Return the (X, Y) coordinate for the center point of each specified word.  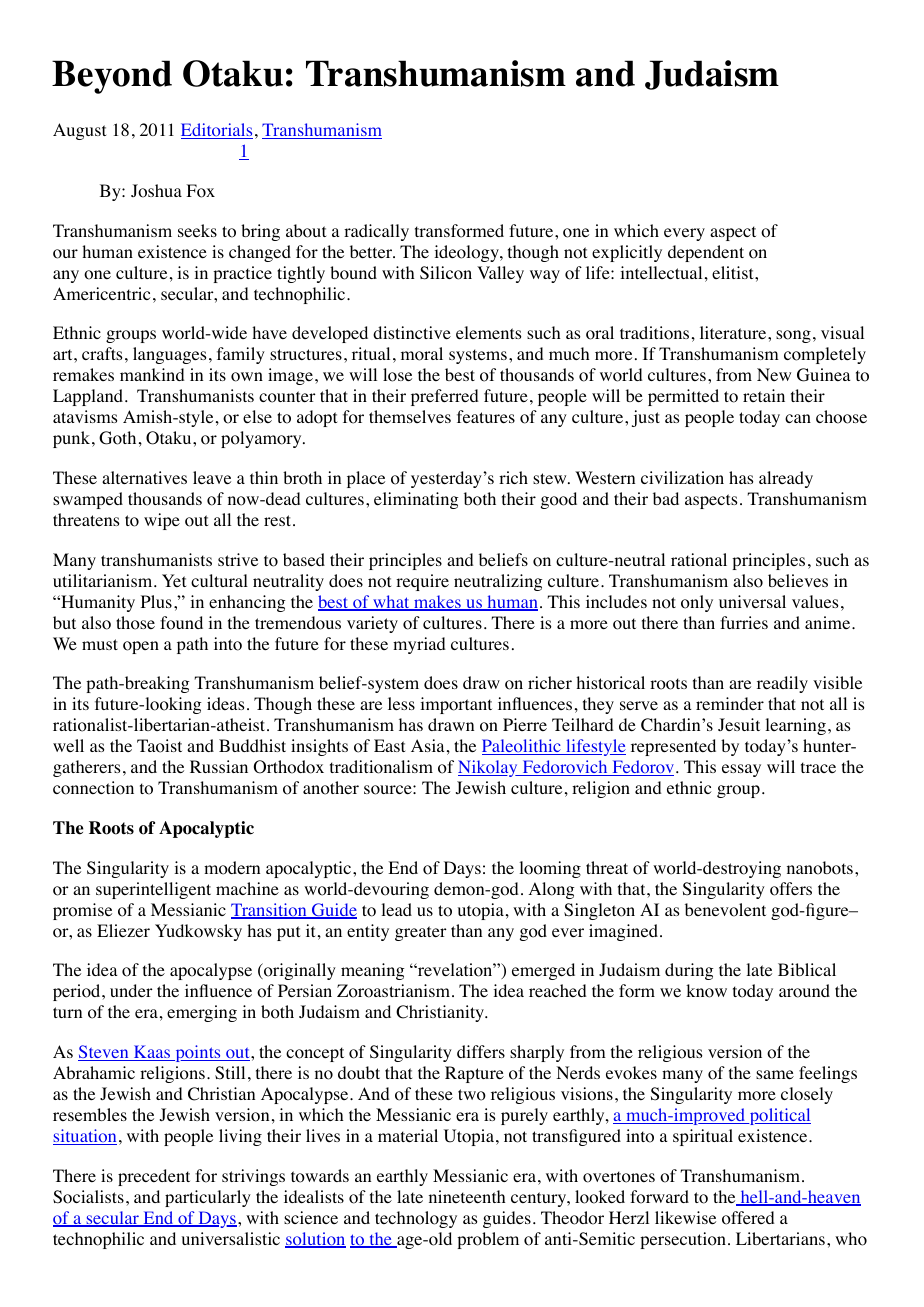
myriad (419, 645)
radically (376, 232)
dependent (706, 253)
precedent (154, 1177)
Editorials (217, 131)
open (141, 647)
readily (782, 684)
